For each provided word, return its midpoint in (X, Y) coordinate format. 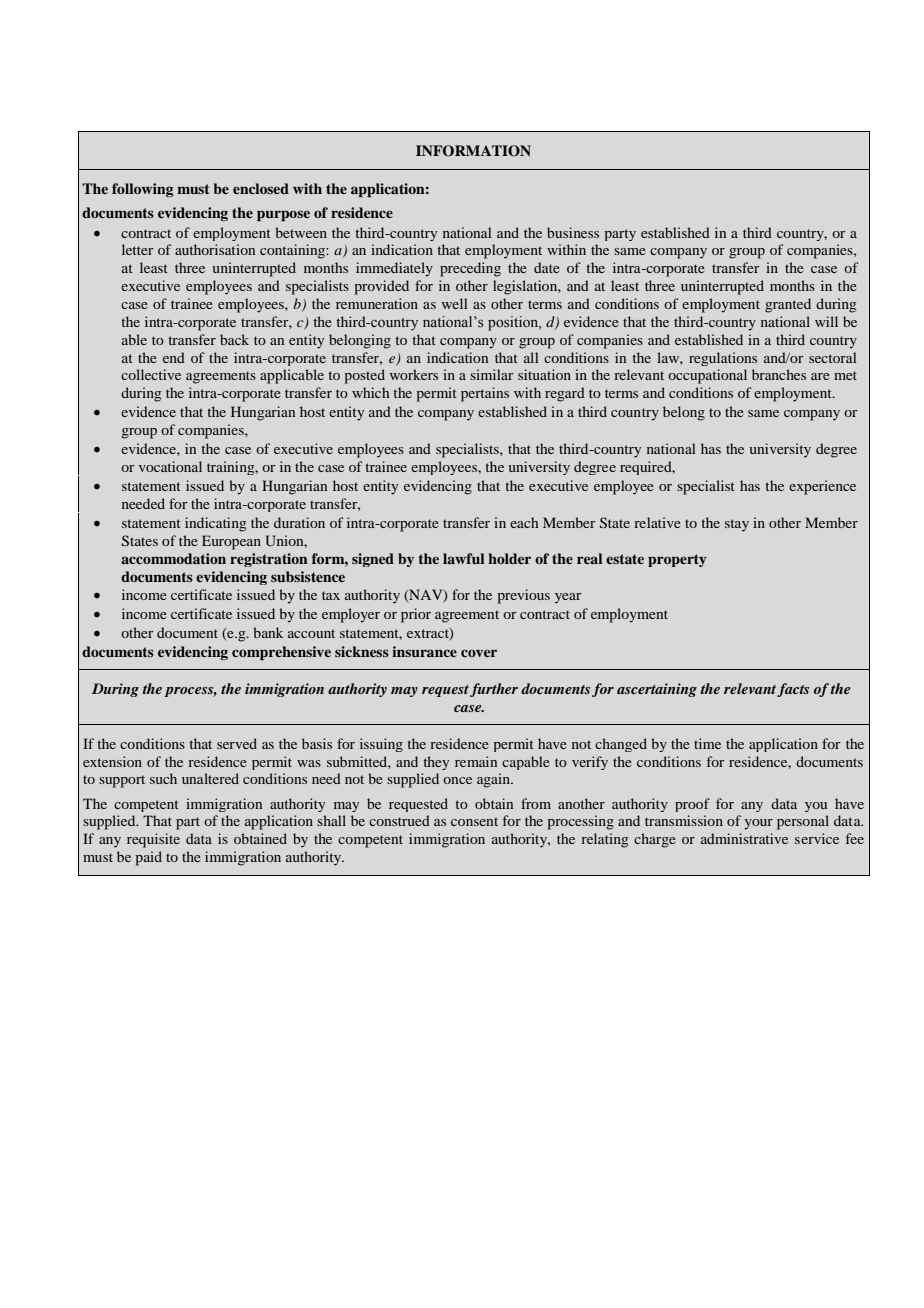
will (826, 321)
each (524, 522)
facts (793, 690)
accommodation (173, 558)
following (142, 190)
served (237, 743)
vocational (170, 466)
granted (788, 305)
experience (822, 487)
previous (523, 596)
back (234, 339)
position (514, 323)
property (677, 560)
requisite (153, 840)
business (573, 232)
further (494, 690)
